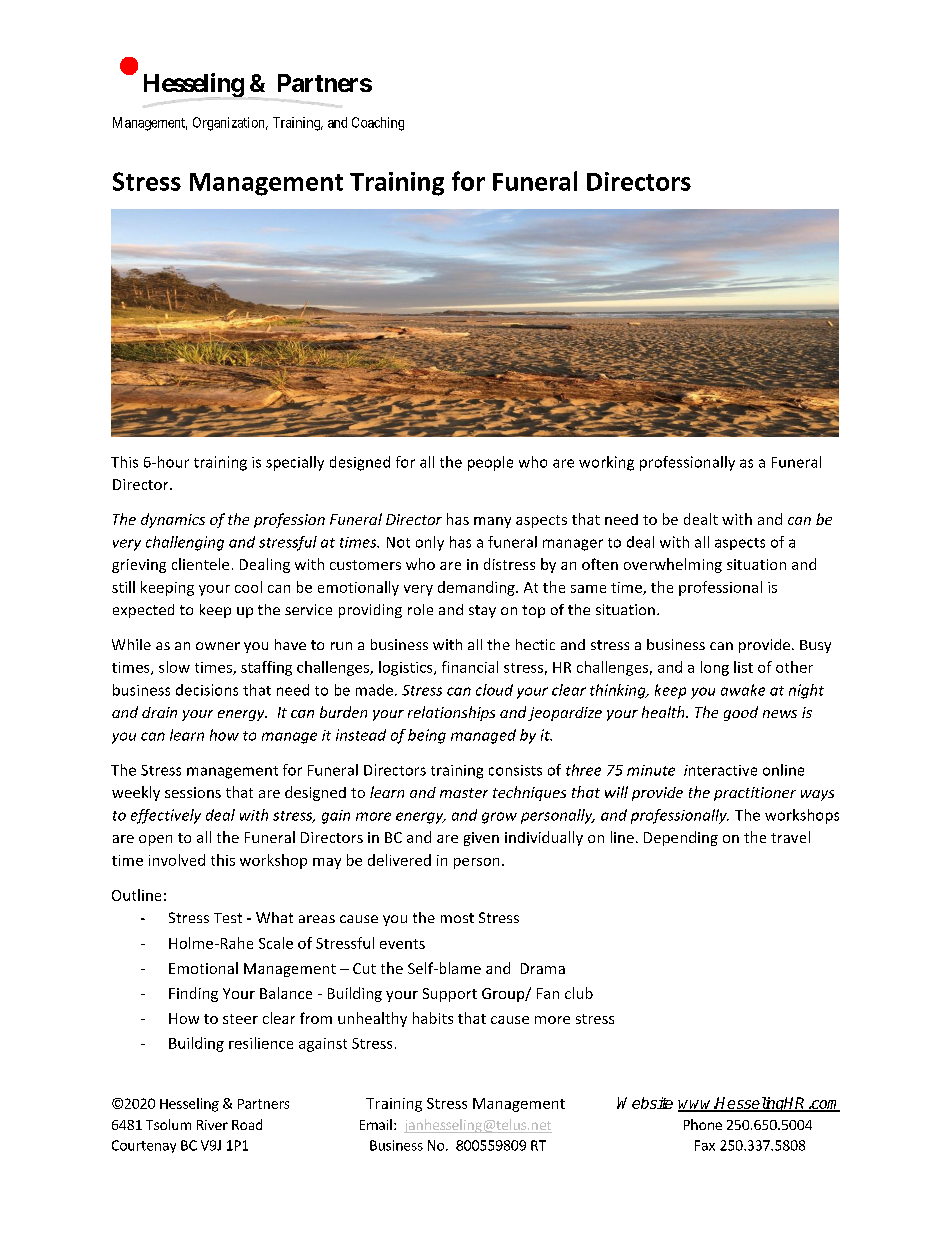  What do you see at coordinates (481, 839) in the page?
I see `given` at bounding box center [481, 839].
